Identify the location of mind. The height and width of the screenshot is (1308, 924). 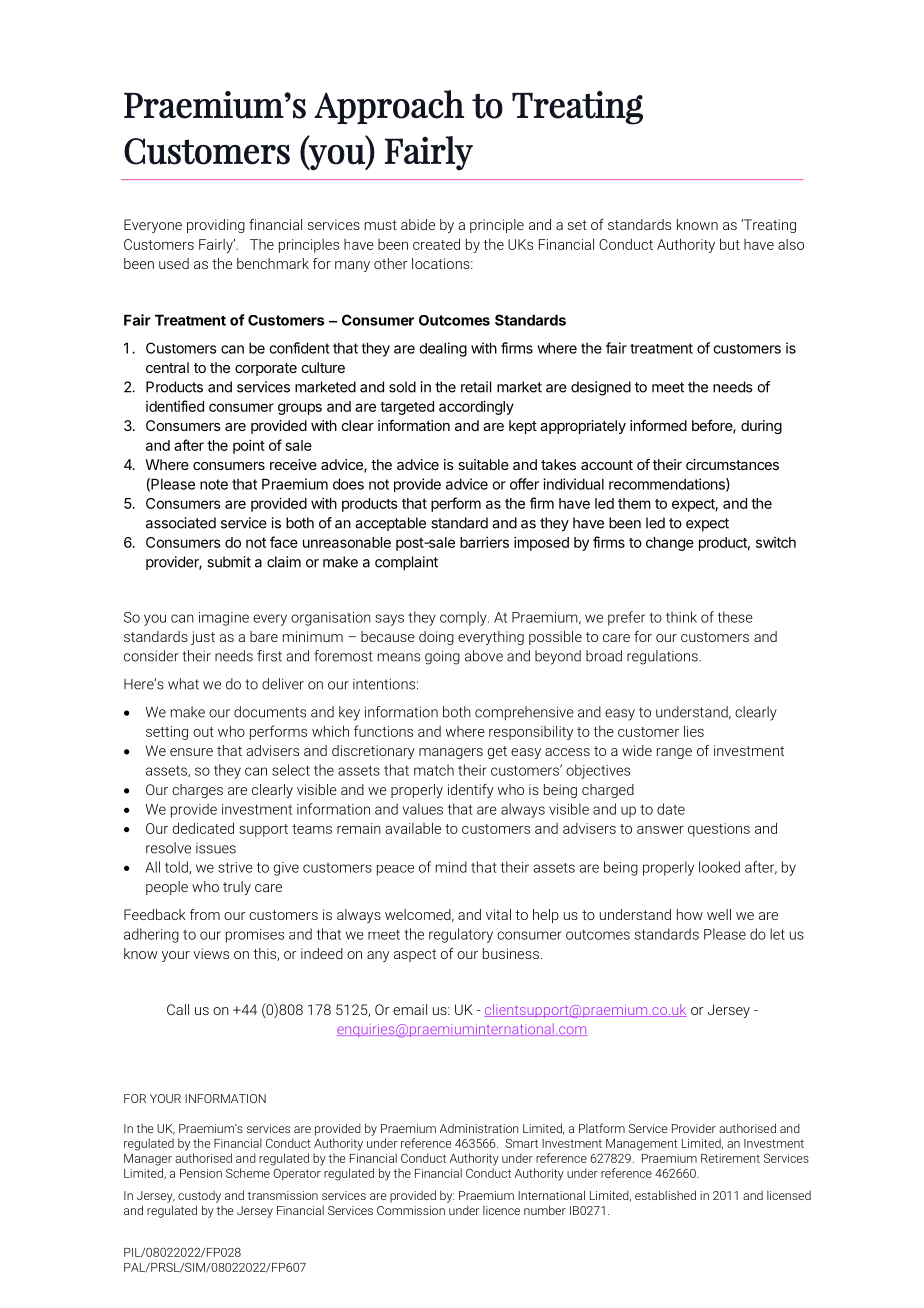
(451, 867).
